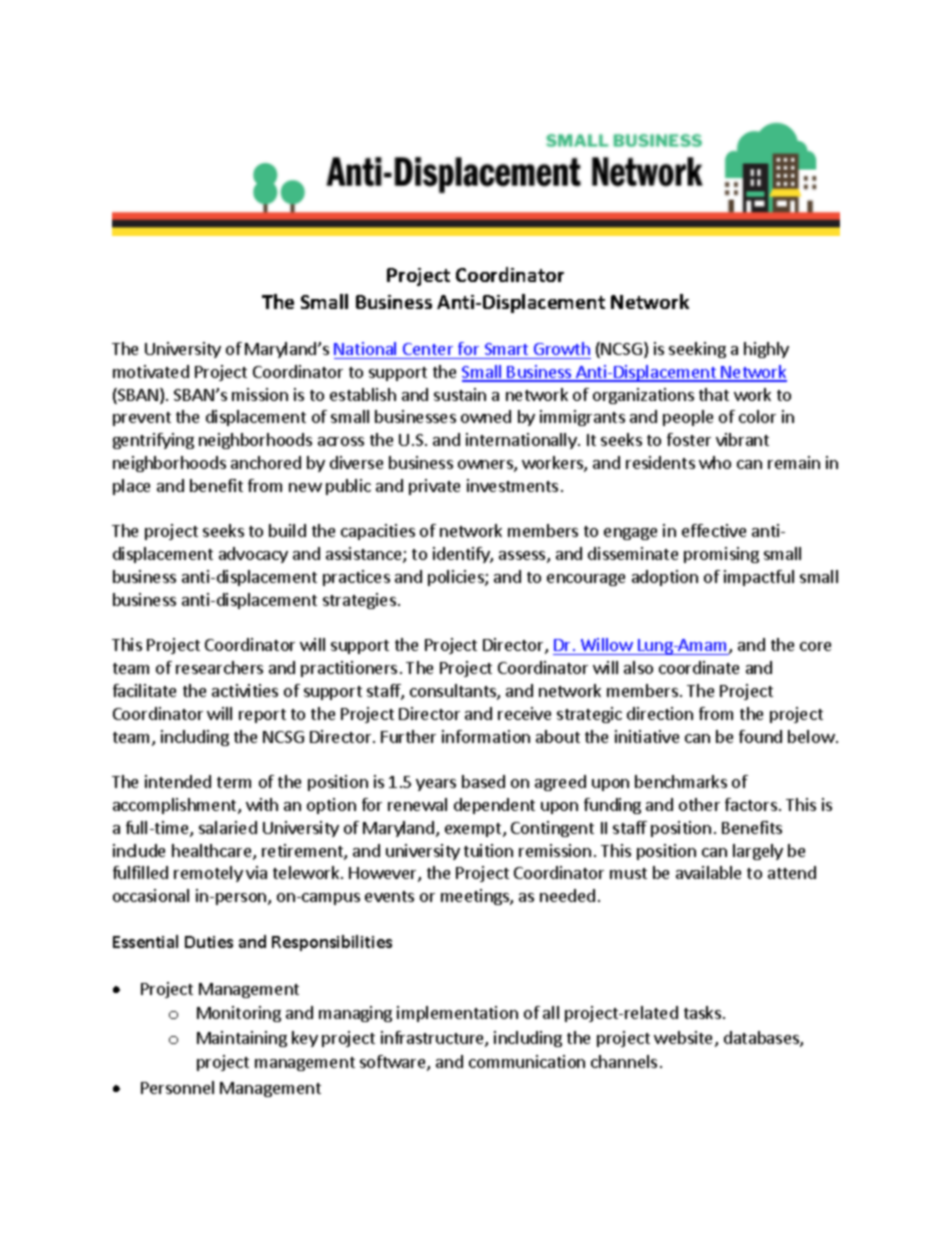  I want to click on databases, so click(762, 1039).
